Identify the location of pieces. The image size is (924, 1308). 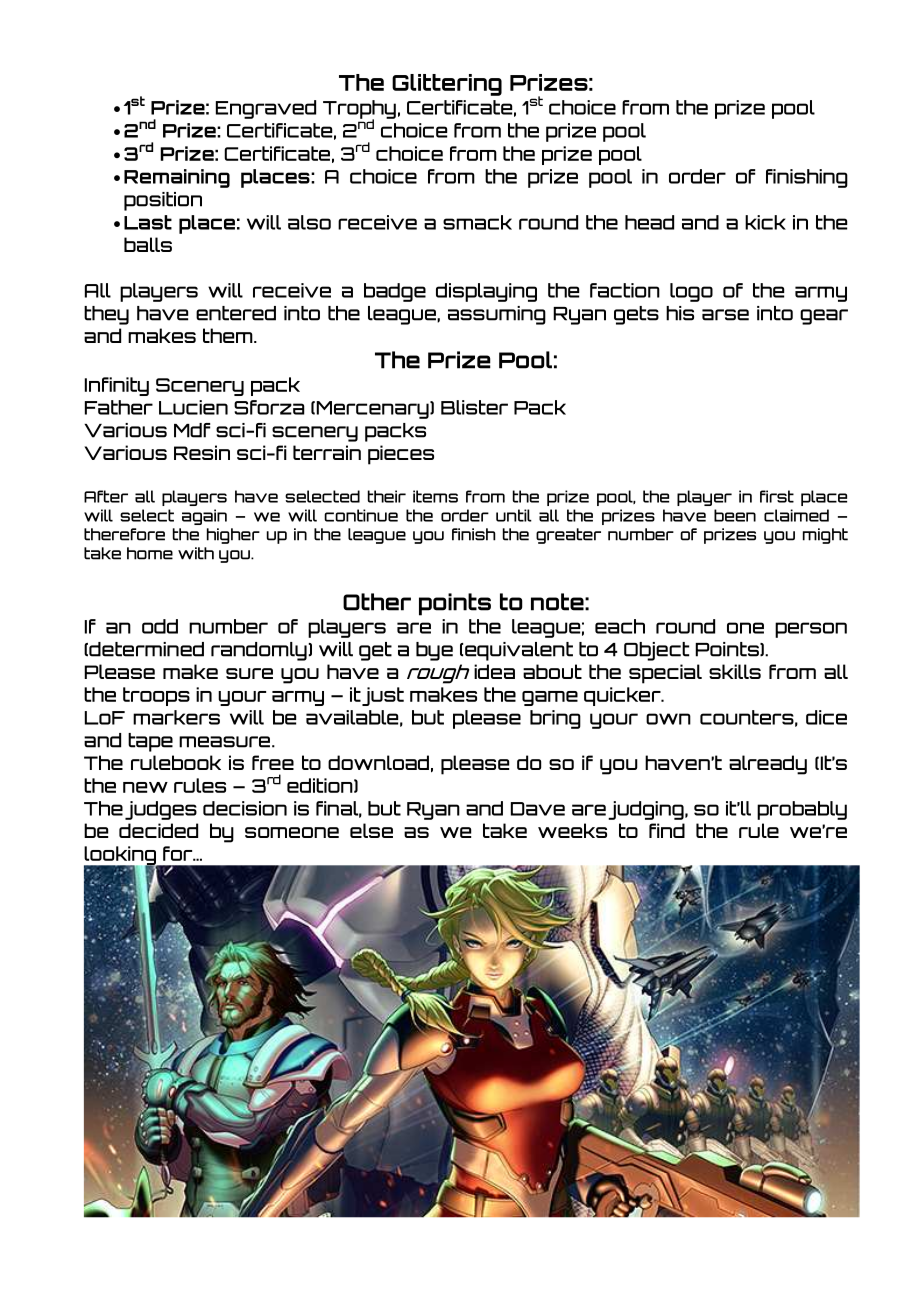
(401, 455).
